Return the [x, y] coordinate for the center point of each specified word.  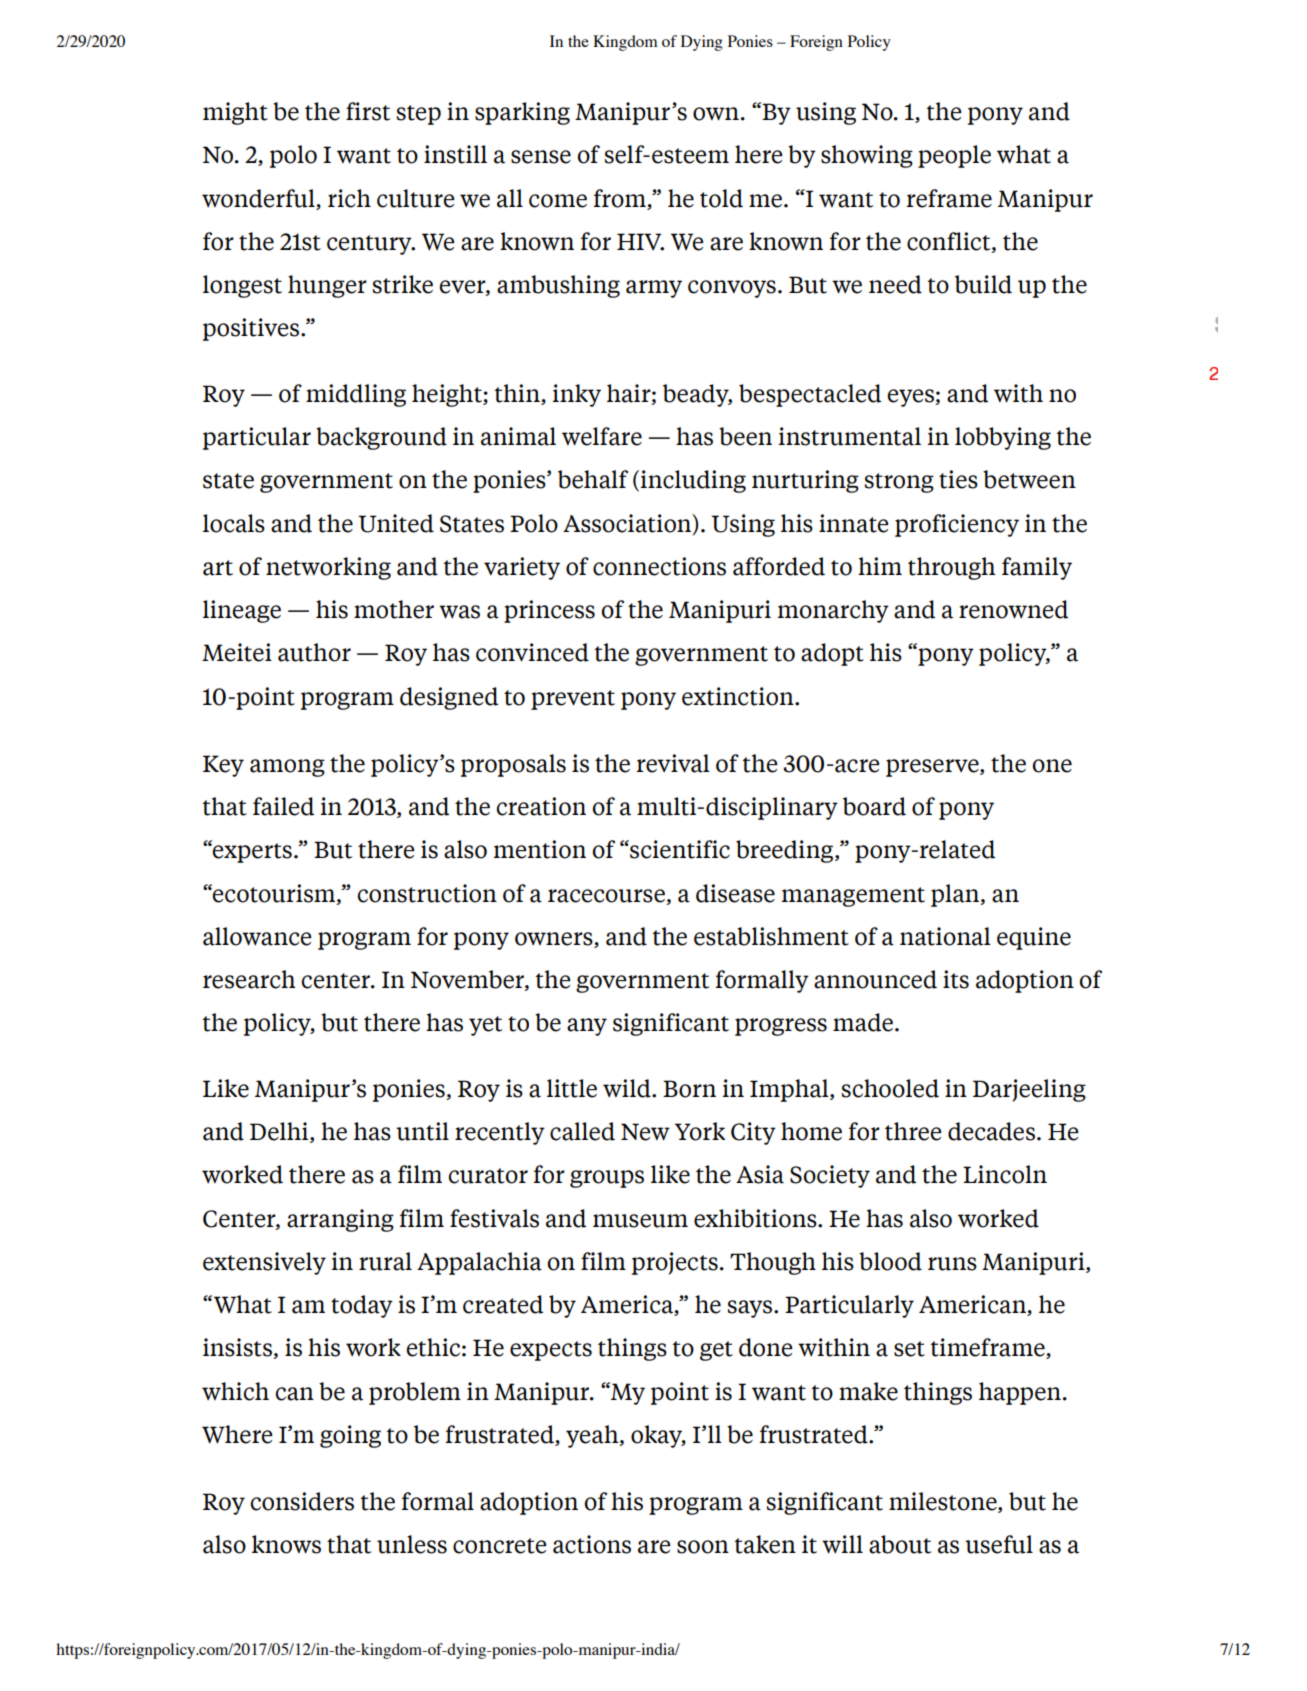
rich [349, 198]
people [954, 156]
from [619, 198]
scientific [679, 849]
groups [607, 1179]
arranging [340, 1220]
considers [302, 1501]
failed [283, 806]
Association [628, 524]
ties [958, 479]
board [874, 806]
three [913, 1131]
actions [592, 1544]
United [396, 523]
